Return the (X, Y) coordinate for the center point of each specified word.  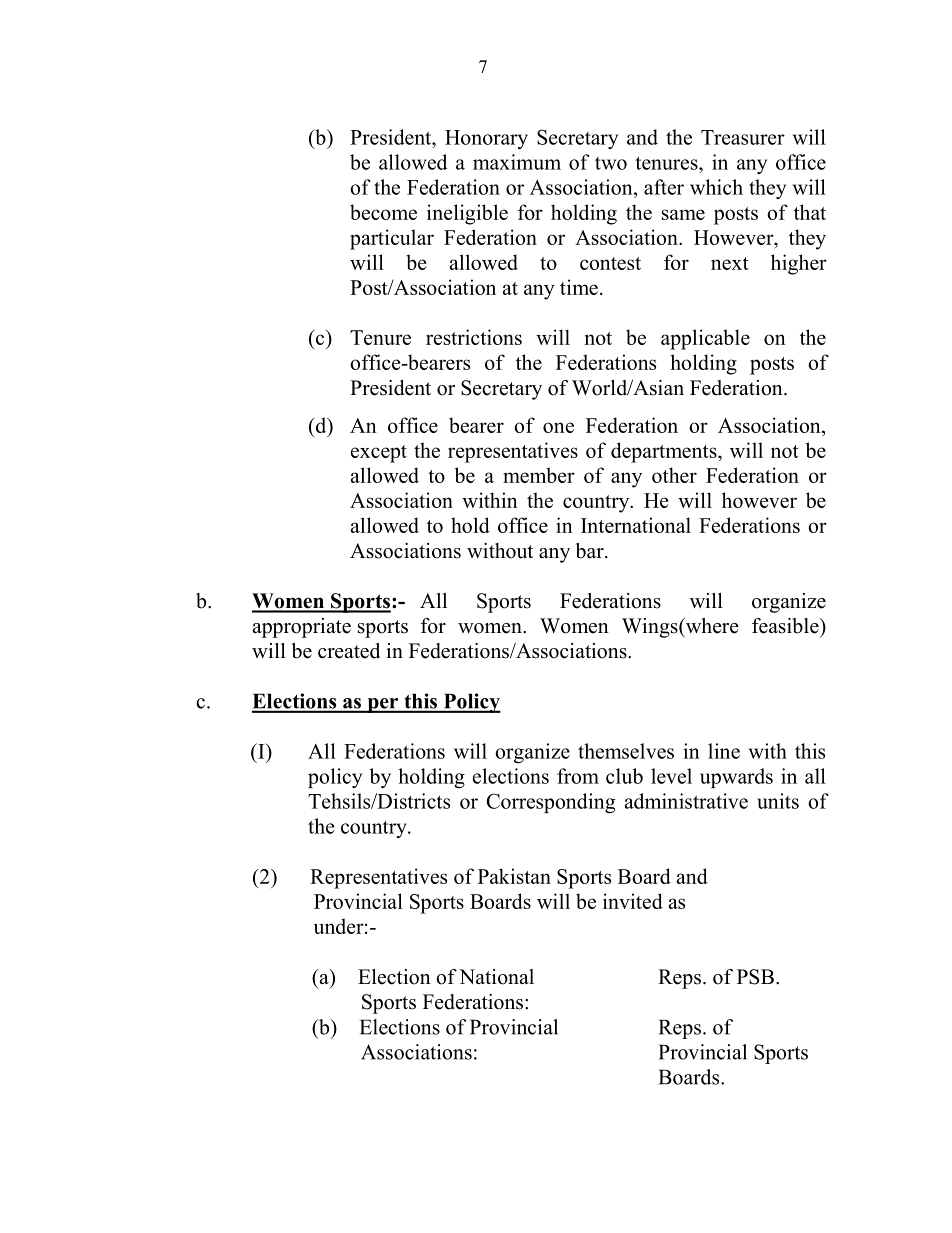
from (578, 776)
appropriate (302, 628)
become (383, 212)
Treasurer (743, 137)
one (558, 427)
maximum (517, 162)
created (349, 651)
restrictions (474, 337)
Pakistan (514, 876)
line (724, 751)
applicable (705, 339)
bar (591, 551)
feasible (786, 626)
